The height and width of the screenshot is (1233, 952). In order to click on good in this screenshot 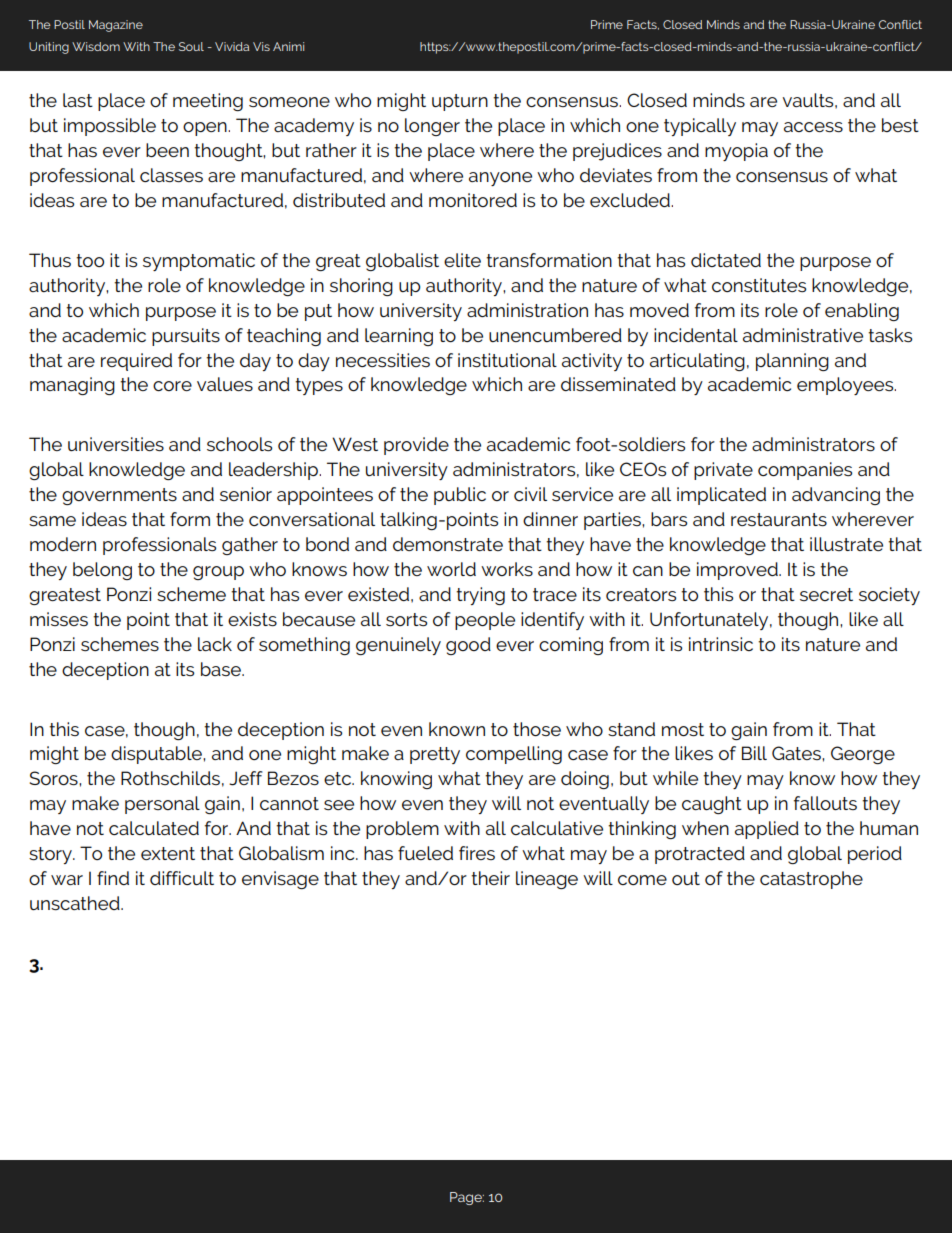, I will do `click(468, 646)`.
